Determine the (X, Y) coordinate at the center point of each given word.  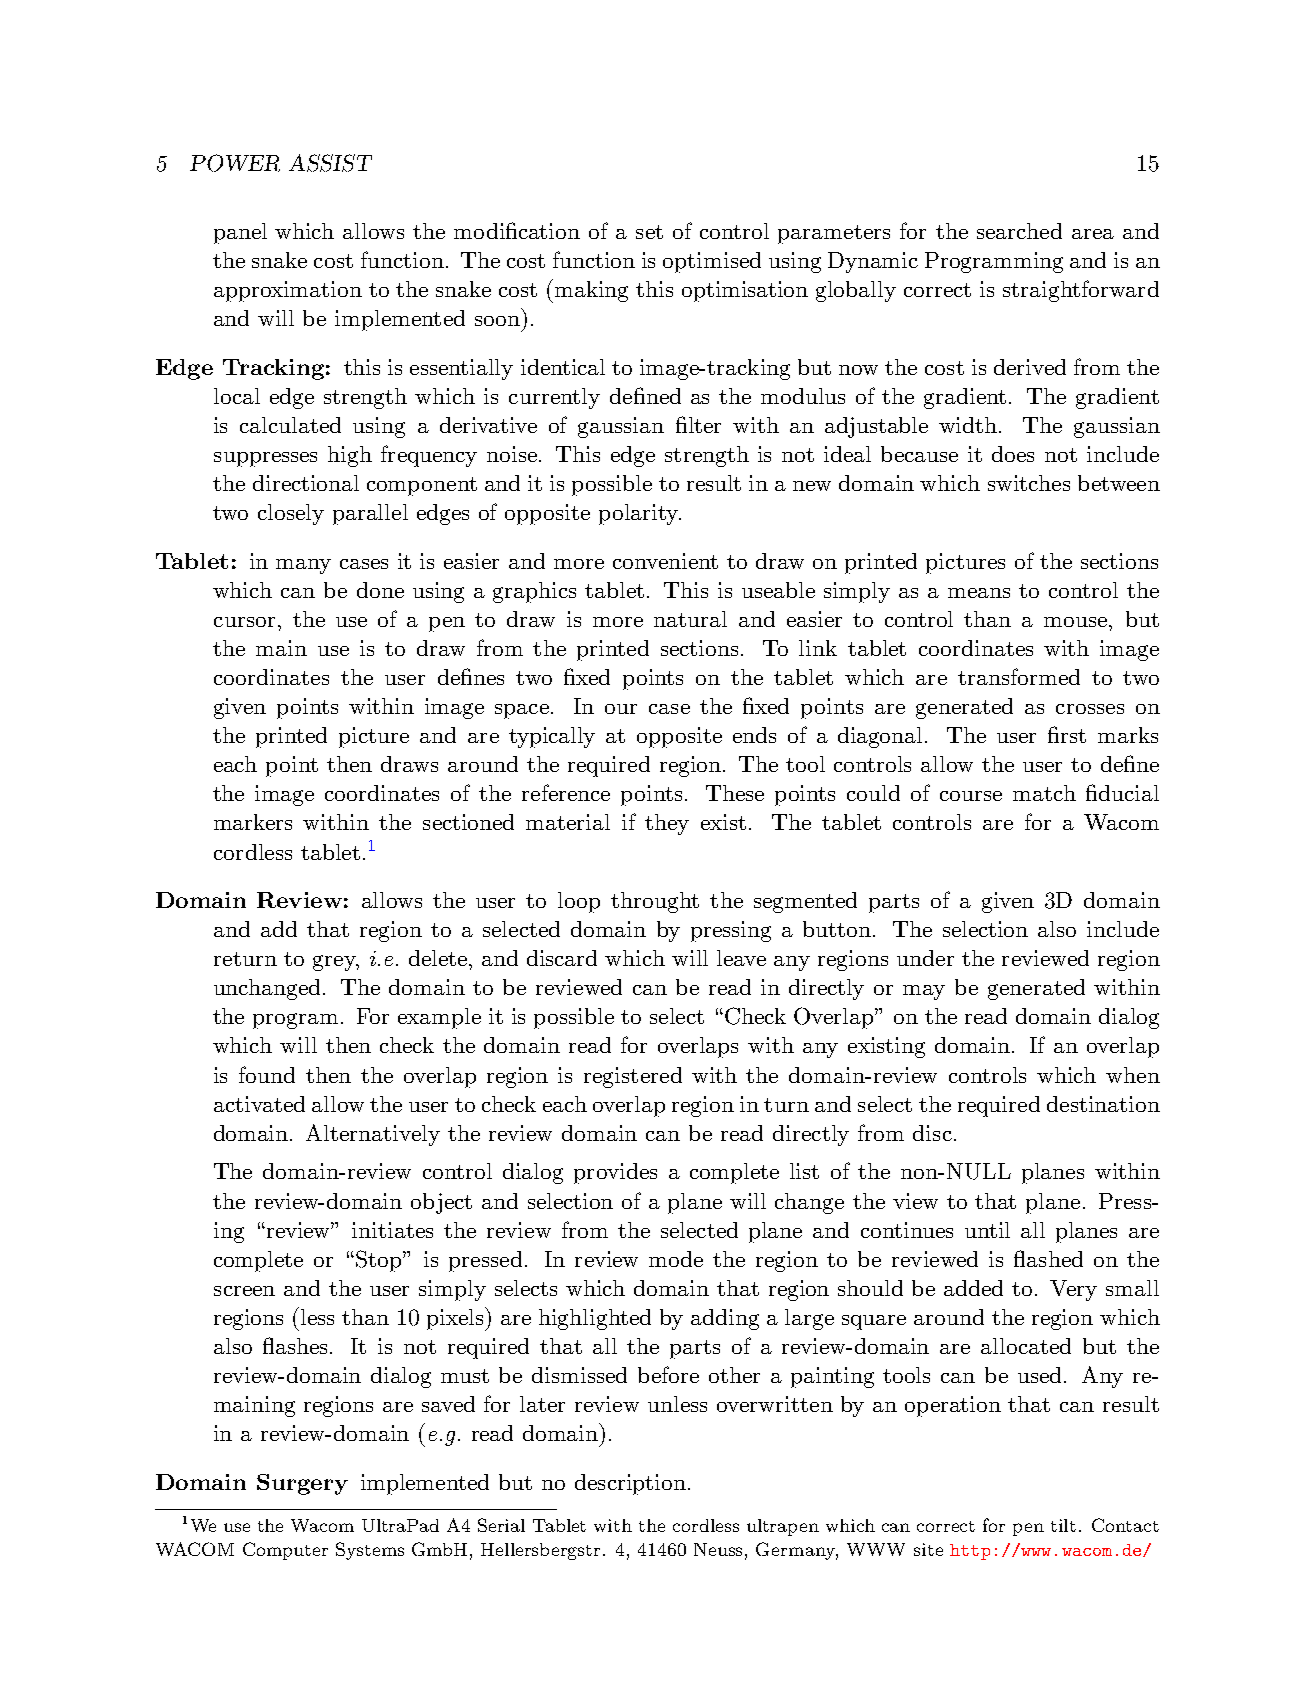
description (630, 1484)
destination (1103, 1104)
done (380, 590)
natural (690, 619)
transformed (1019, 676)
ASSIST (330, 163)
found (267, 1074)
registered (633, 1077)
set (649, 232)
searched (1019, 231)
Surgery (302, 1484)
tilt (1063, 1525)
